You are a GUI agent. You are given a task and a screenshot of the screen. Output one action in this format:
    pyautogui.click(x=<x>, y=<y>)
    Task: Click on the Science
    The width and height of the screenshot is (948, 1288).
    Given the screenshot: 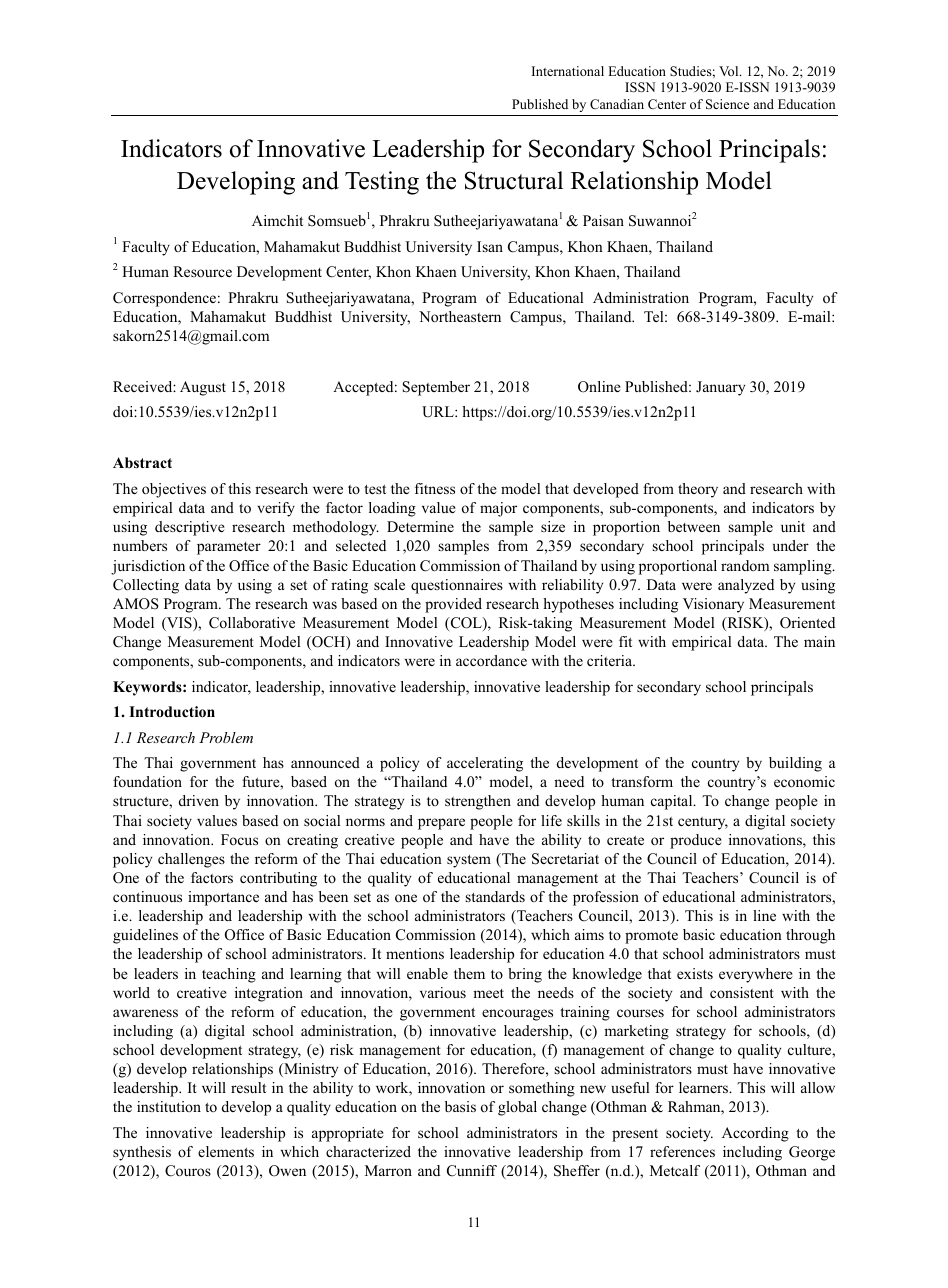 What is the action you would take?
    pyautogui.click(x=727, y=104)
